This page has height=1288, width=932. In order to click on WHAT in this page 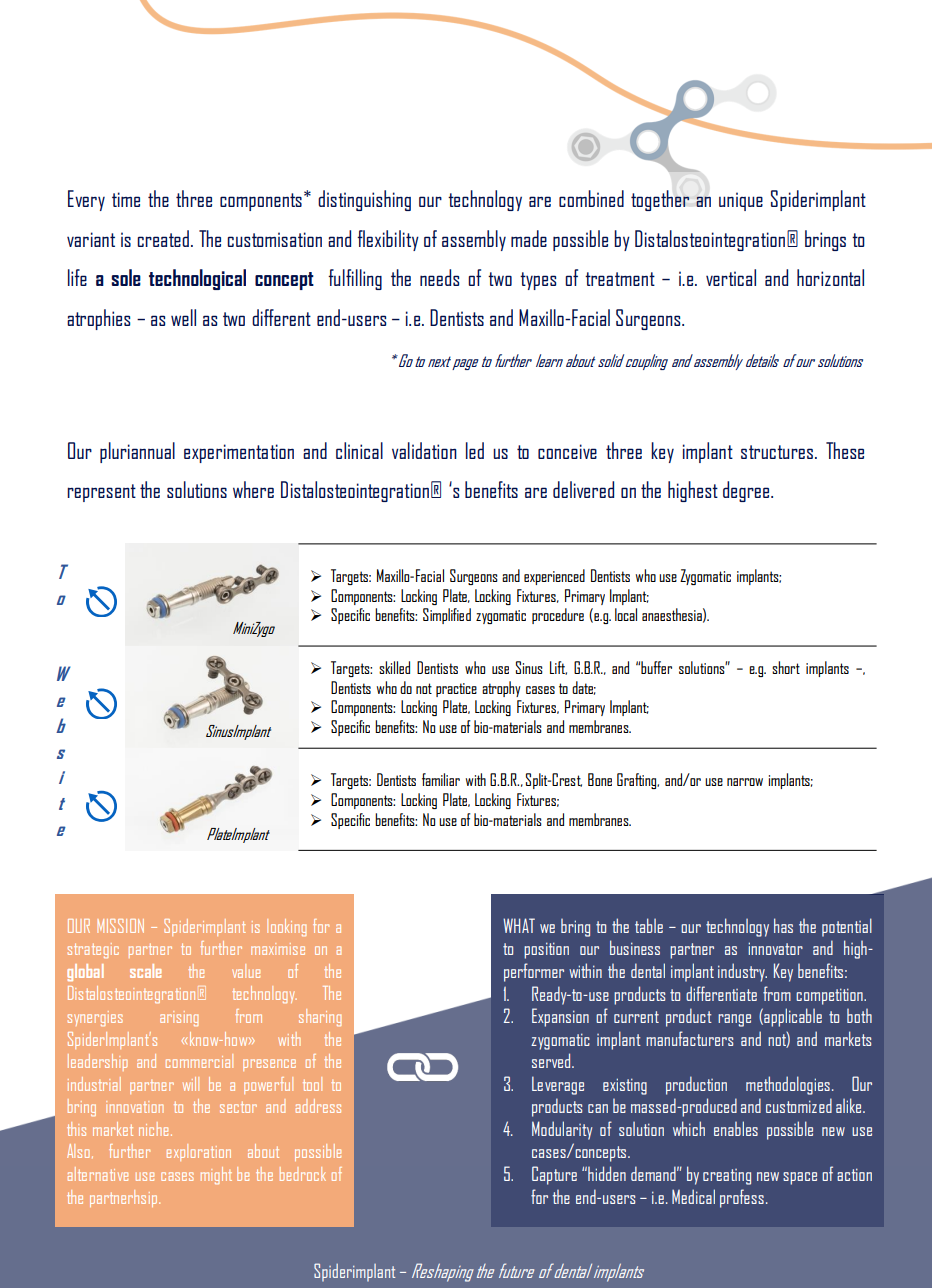, I will do `click(519, 925)`.
